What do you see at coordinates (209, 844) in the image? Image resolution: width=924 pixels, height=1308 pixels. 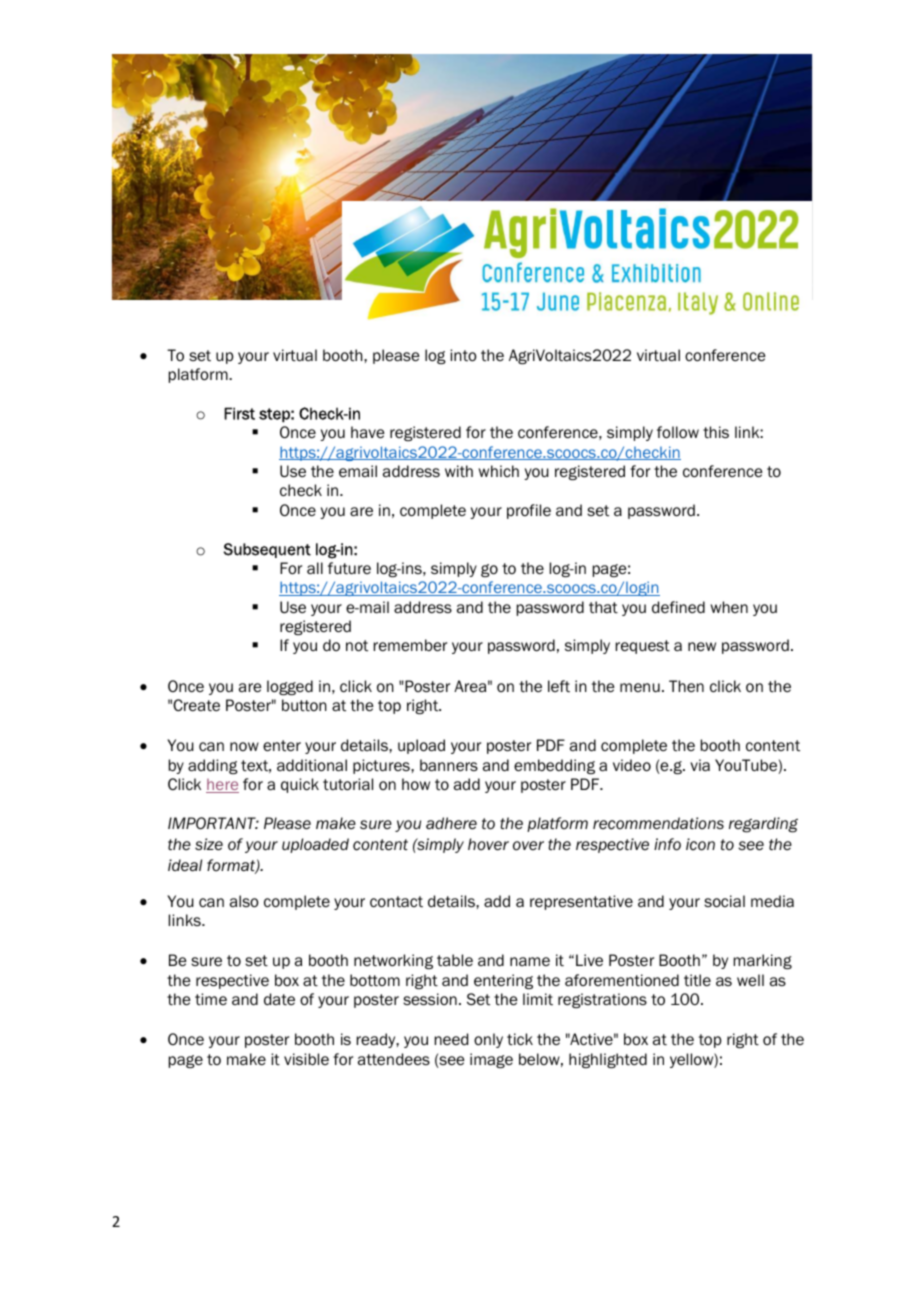 I see `size` at bounding box center [209, 844].
